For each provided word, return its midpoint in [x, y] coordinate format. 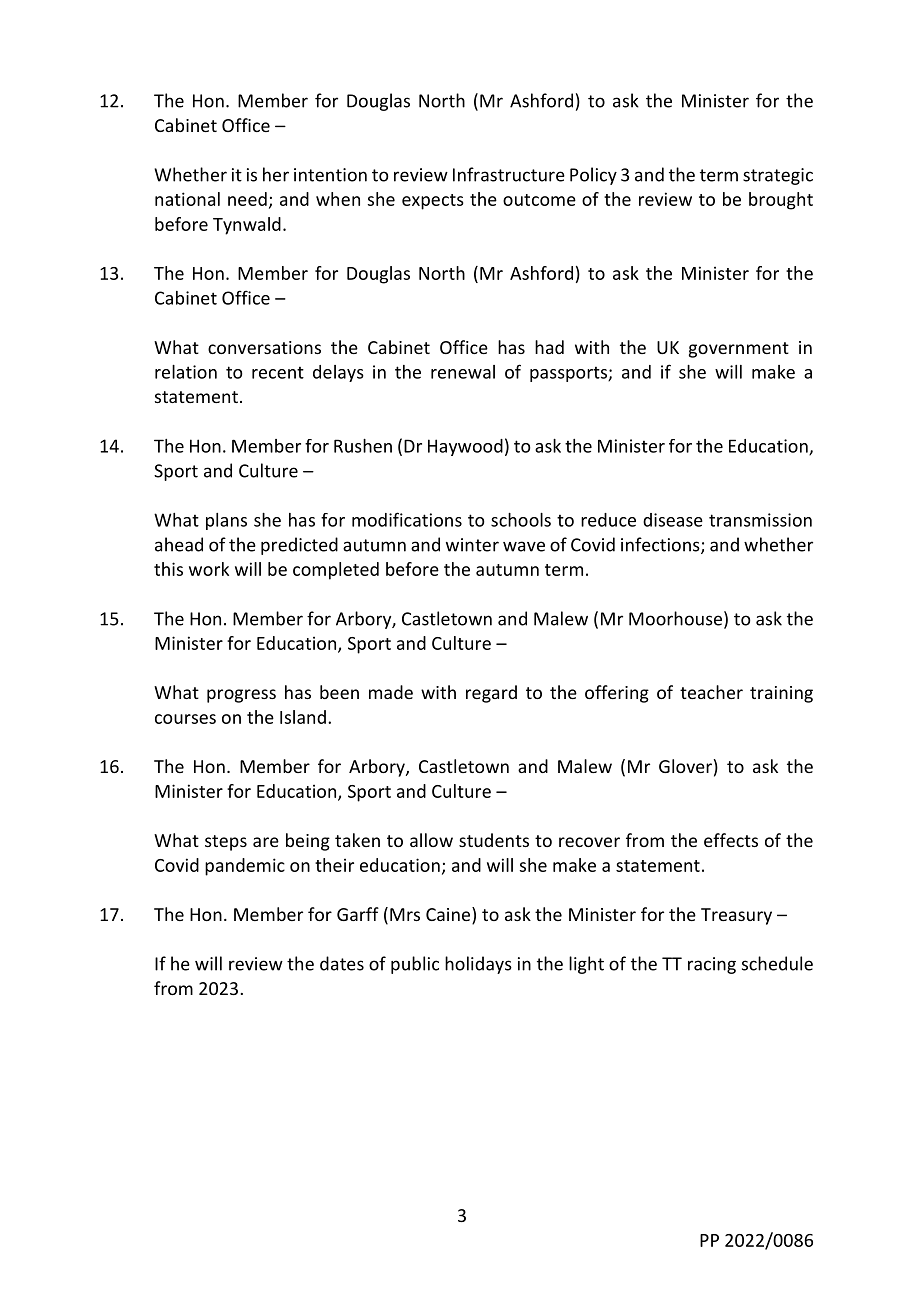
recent [278, 373]
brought [781, 201]
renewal [463, 372]
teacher [711, 692]
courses [185, 719]
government [739, 350]
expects [433, 202]
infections [661, 545]
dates [342, 963]
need [247, 199]
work [209, 569]
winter [472, 545]
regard [491, 694]
